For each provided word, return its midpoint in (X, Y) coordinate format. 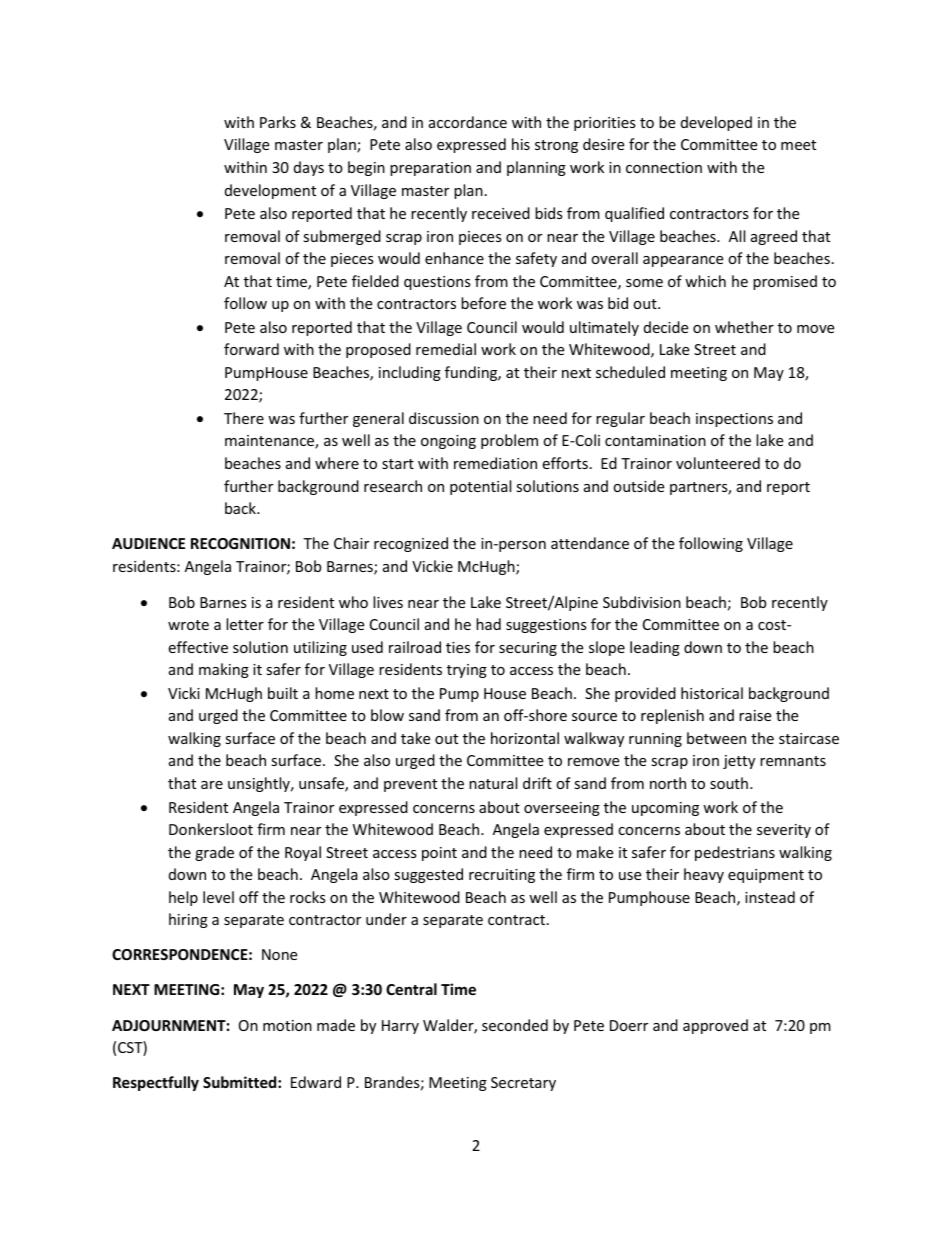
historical (712, 693)
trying (467, 671)
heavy (704, 875)
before (483, 303)
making (224, 670)
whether (744, 327)
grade (214, 853)
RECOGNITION (240, 543)
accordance (468, 122)
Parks (278, 122)
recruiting (502, 876)
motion (287, 1025)
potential (480, 487)
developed (716, 123)
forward (251, 349)
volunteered (718, 463)
